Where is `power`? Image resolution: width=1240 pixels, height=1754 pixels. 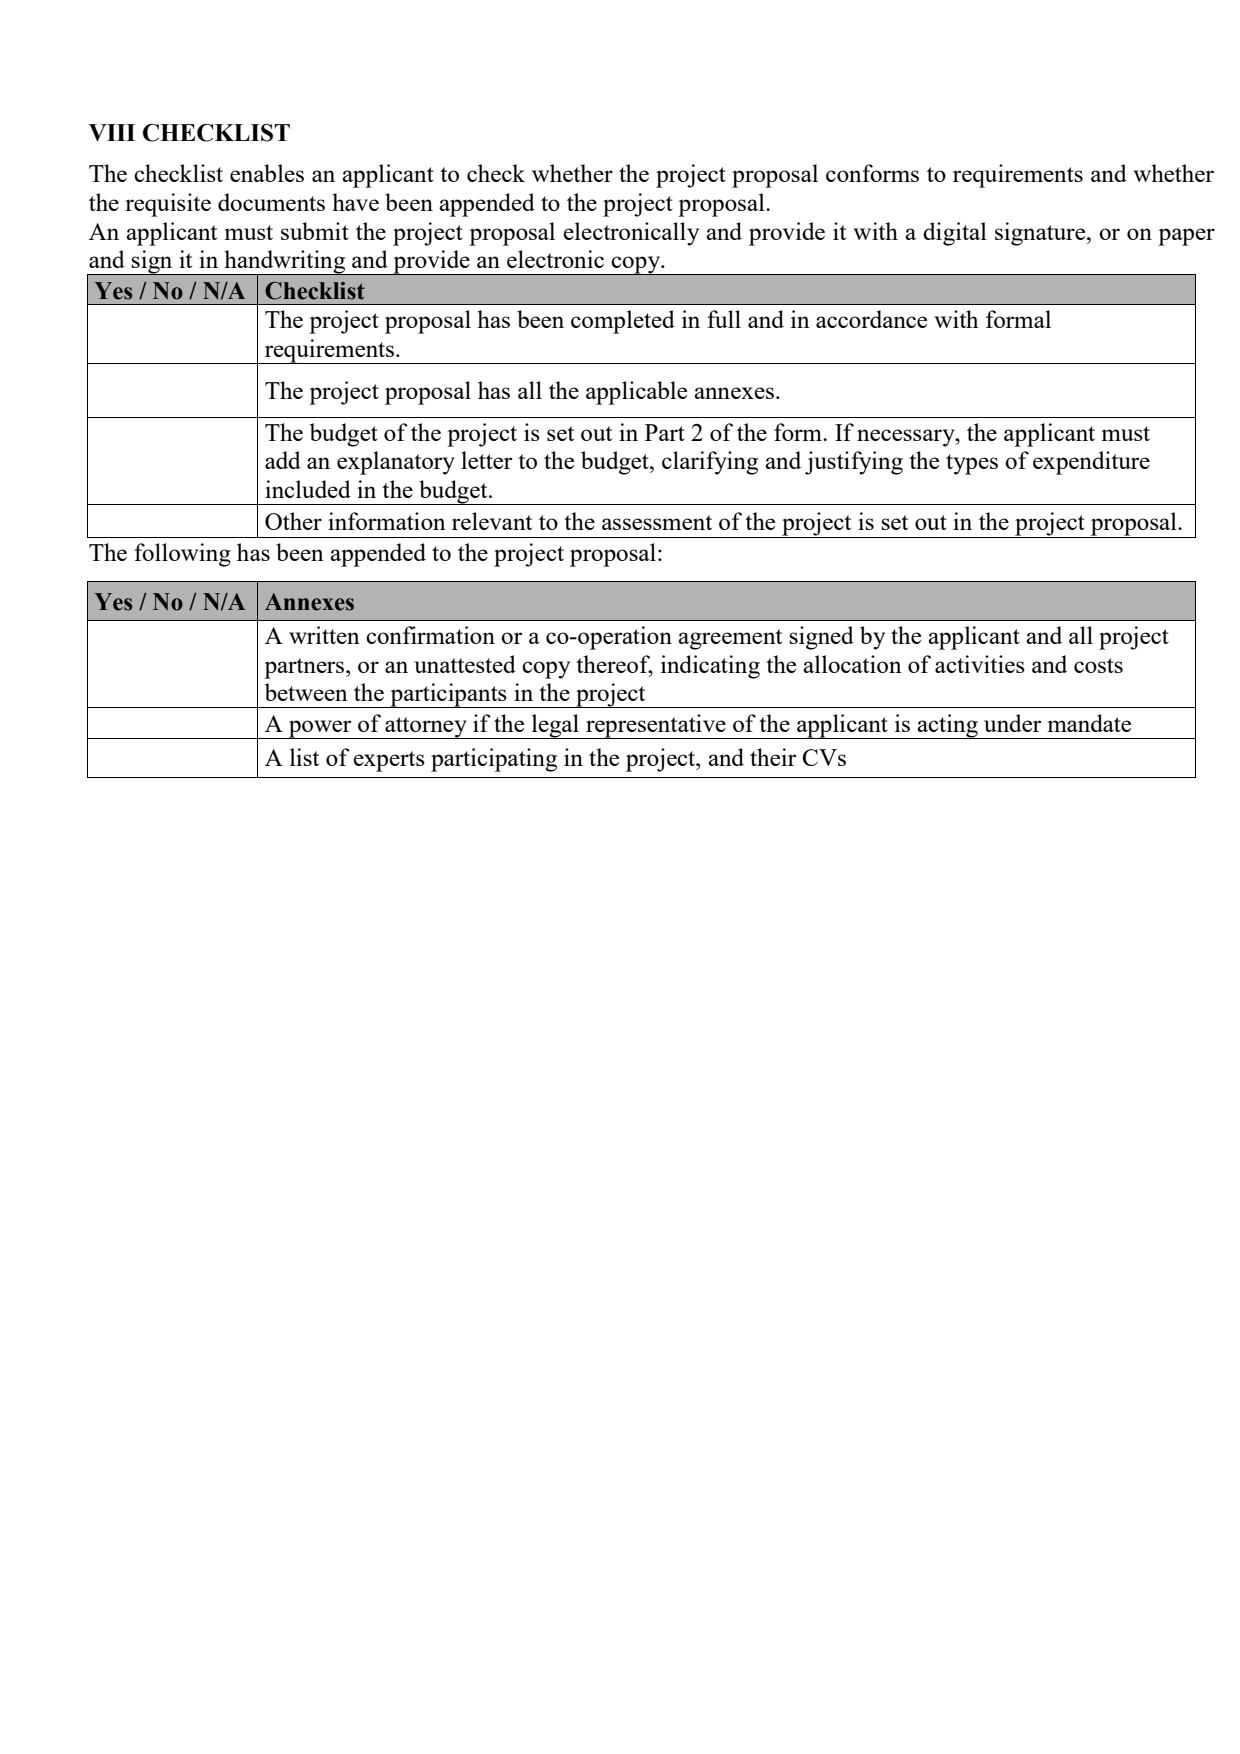
power is located at coordinates (320, 729).
